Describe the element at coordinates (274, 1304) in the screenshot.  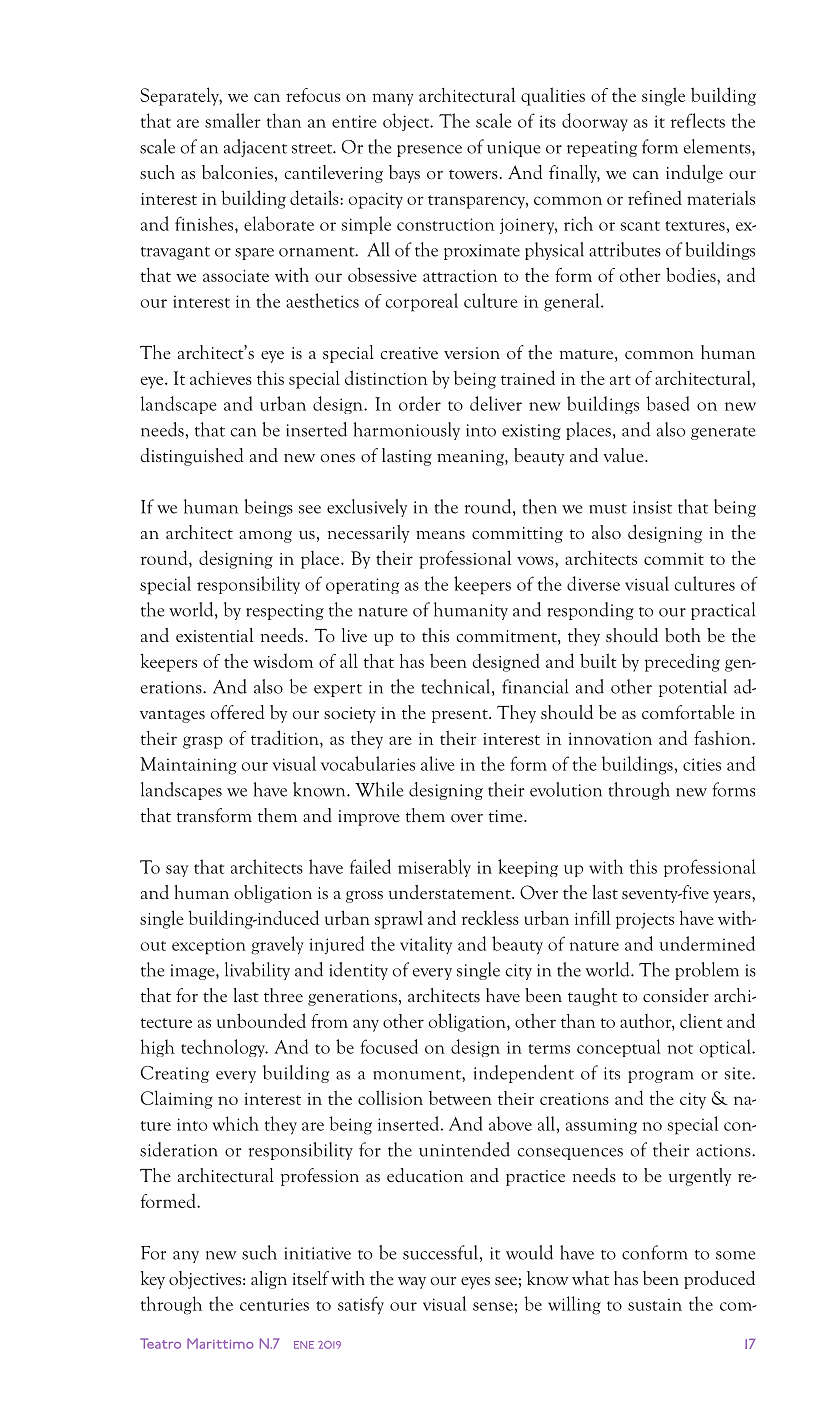
I see `centuries` at that location.
